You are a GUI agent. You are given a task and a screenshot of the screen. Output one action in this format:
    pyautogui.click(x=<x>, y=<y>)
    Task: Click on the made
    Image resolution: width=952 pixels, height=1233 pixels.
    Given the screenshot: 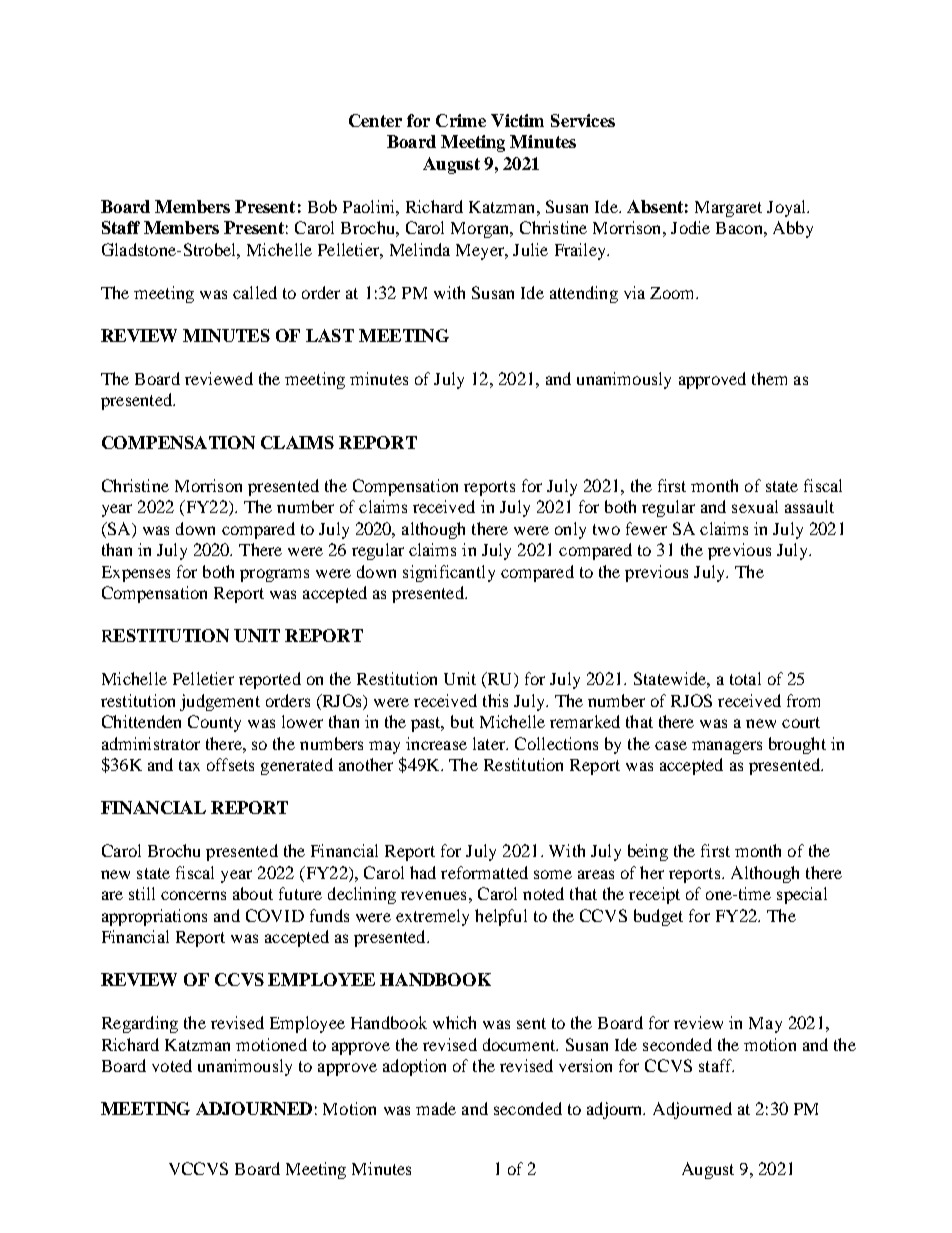 What is the action you would take?
    pyautogui.click(x=436, y=1108)
